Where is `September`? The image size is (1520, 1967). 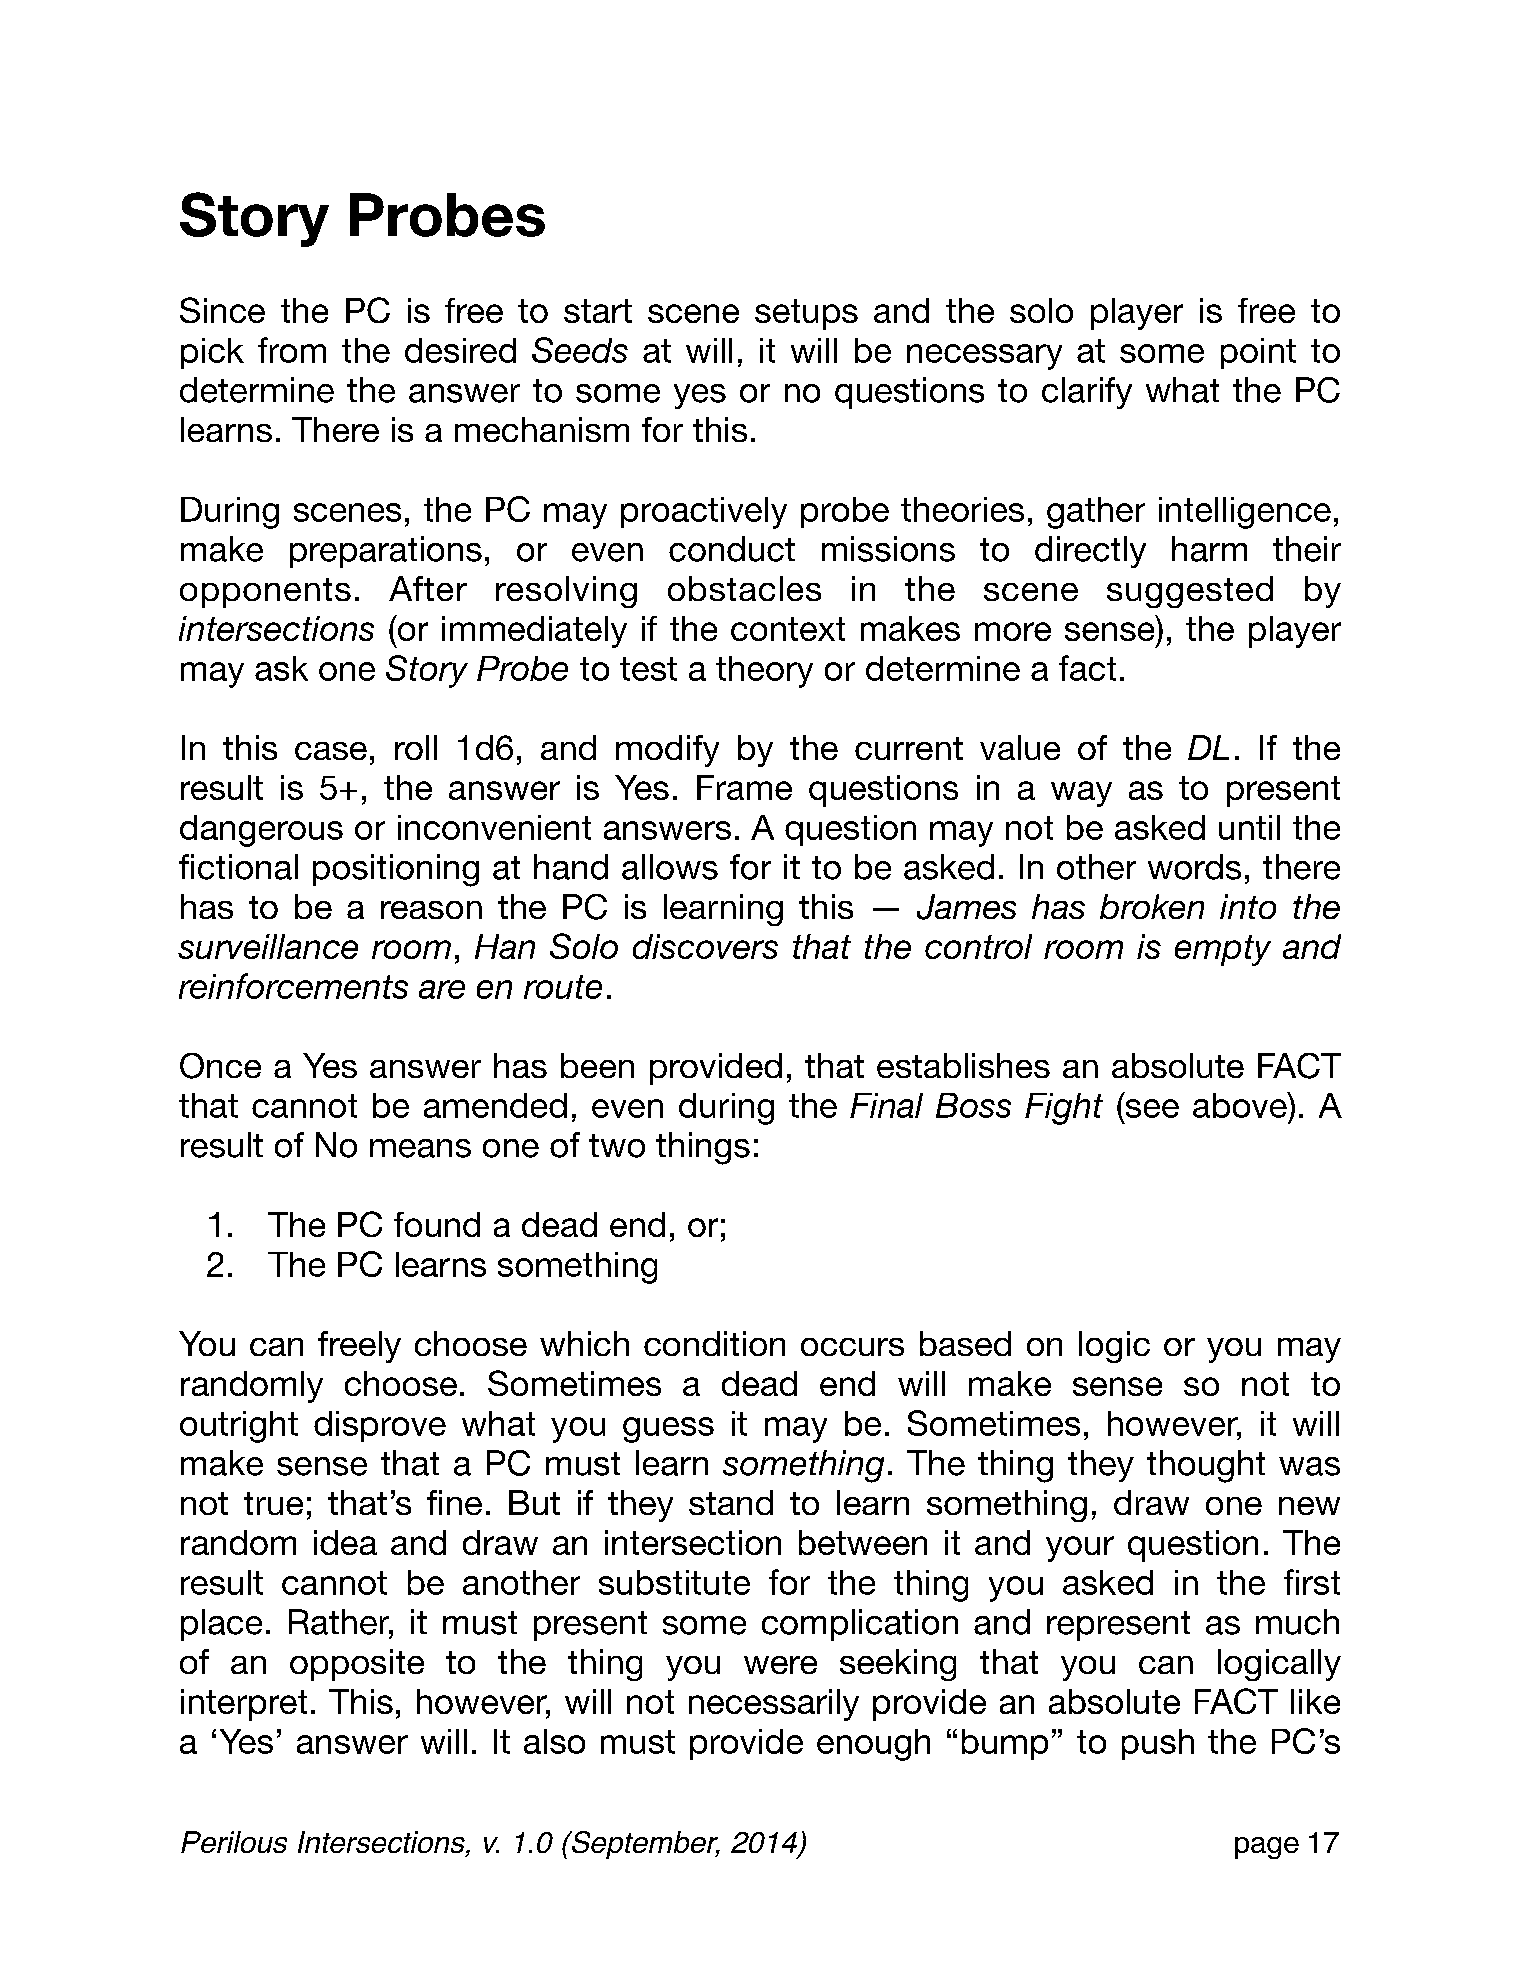
September is located at coordinates (644, 1845).
